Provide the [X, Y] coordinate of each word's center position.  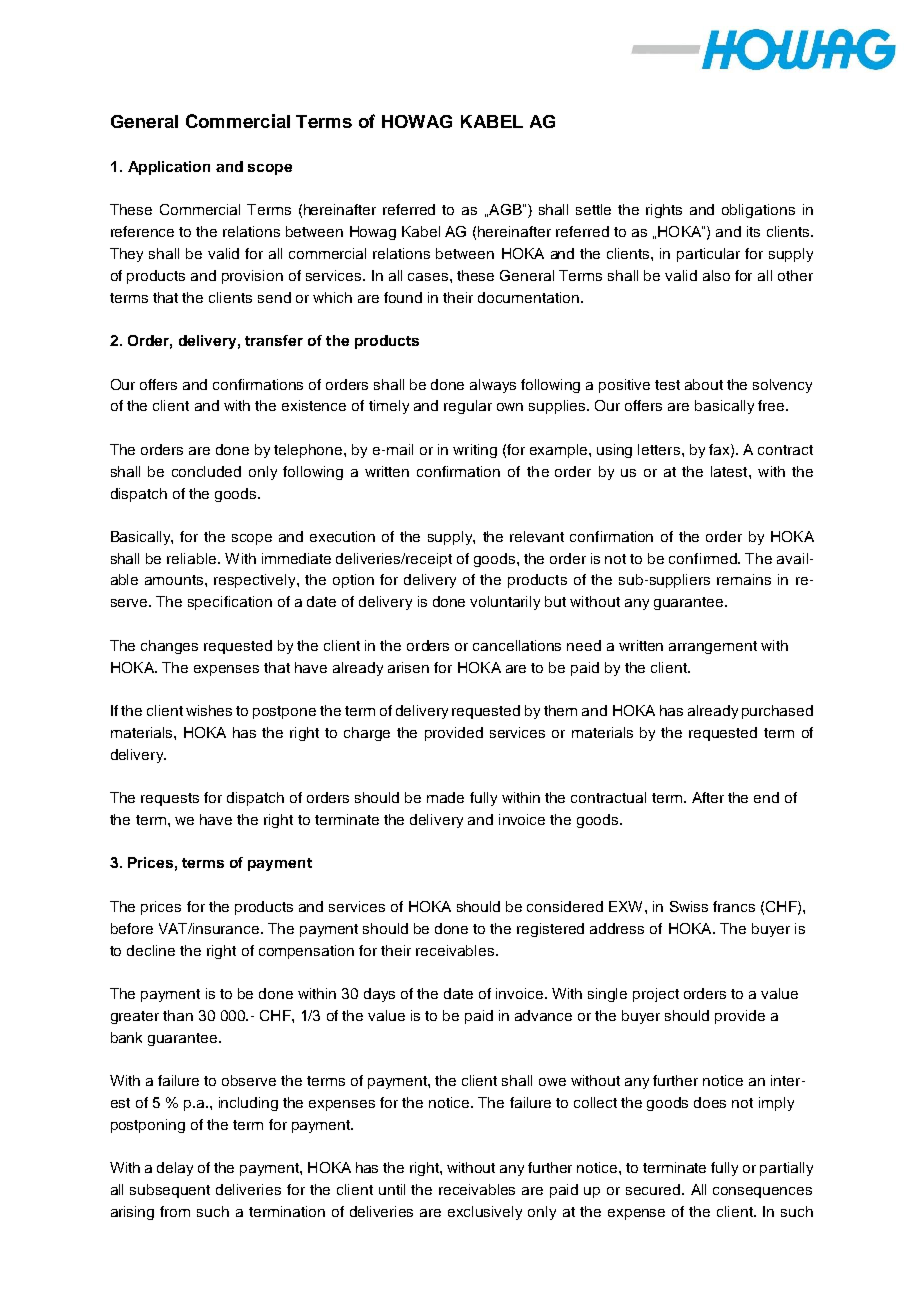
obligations [758, 211]
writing [475, 451]
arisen [408, 667]
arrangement [713, 647]
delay [175, 1169]
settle [593, 209]
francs [734, 906]
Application [169, 168]
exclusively [485, 1213]
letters [659, 449]
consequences [762, 1192]
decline [151, 950]
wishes [209, 710]
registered [550, 930]
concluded [206, 471]
